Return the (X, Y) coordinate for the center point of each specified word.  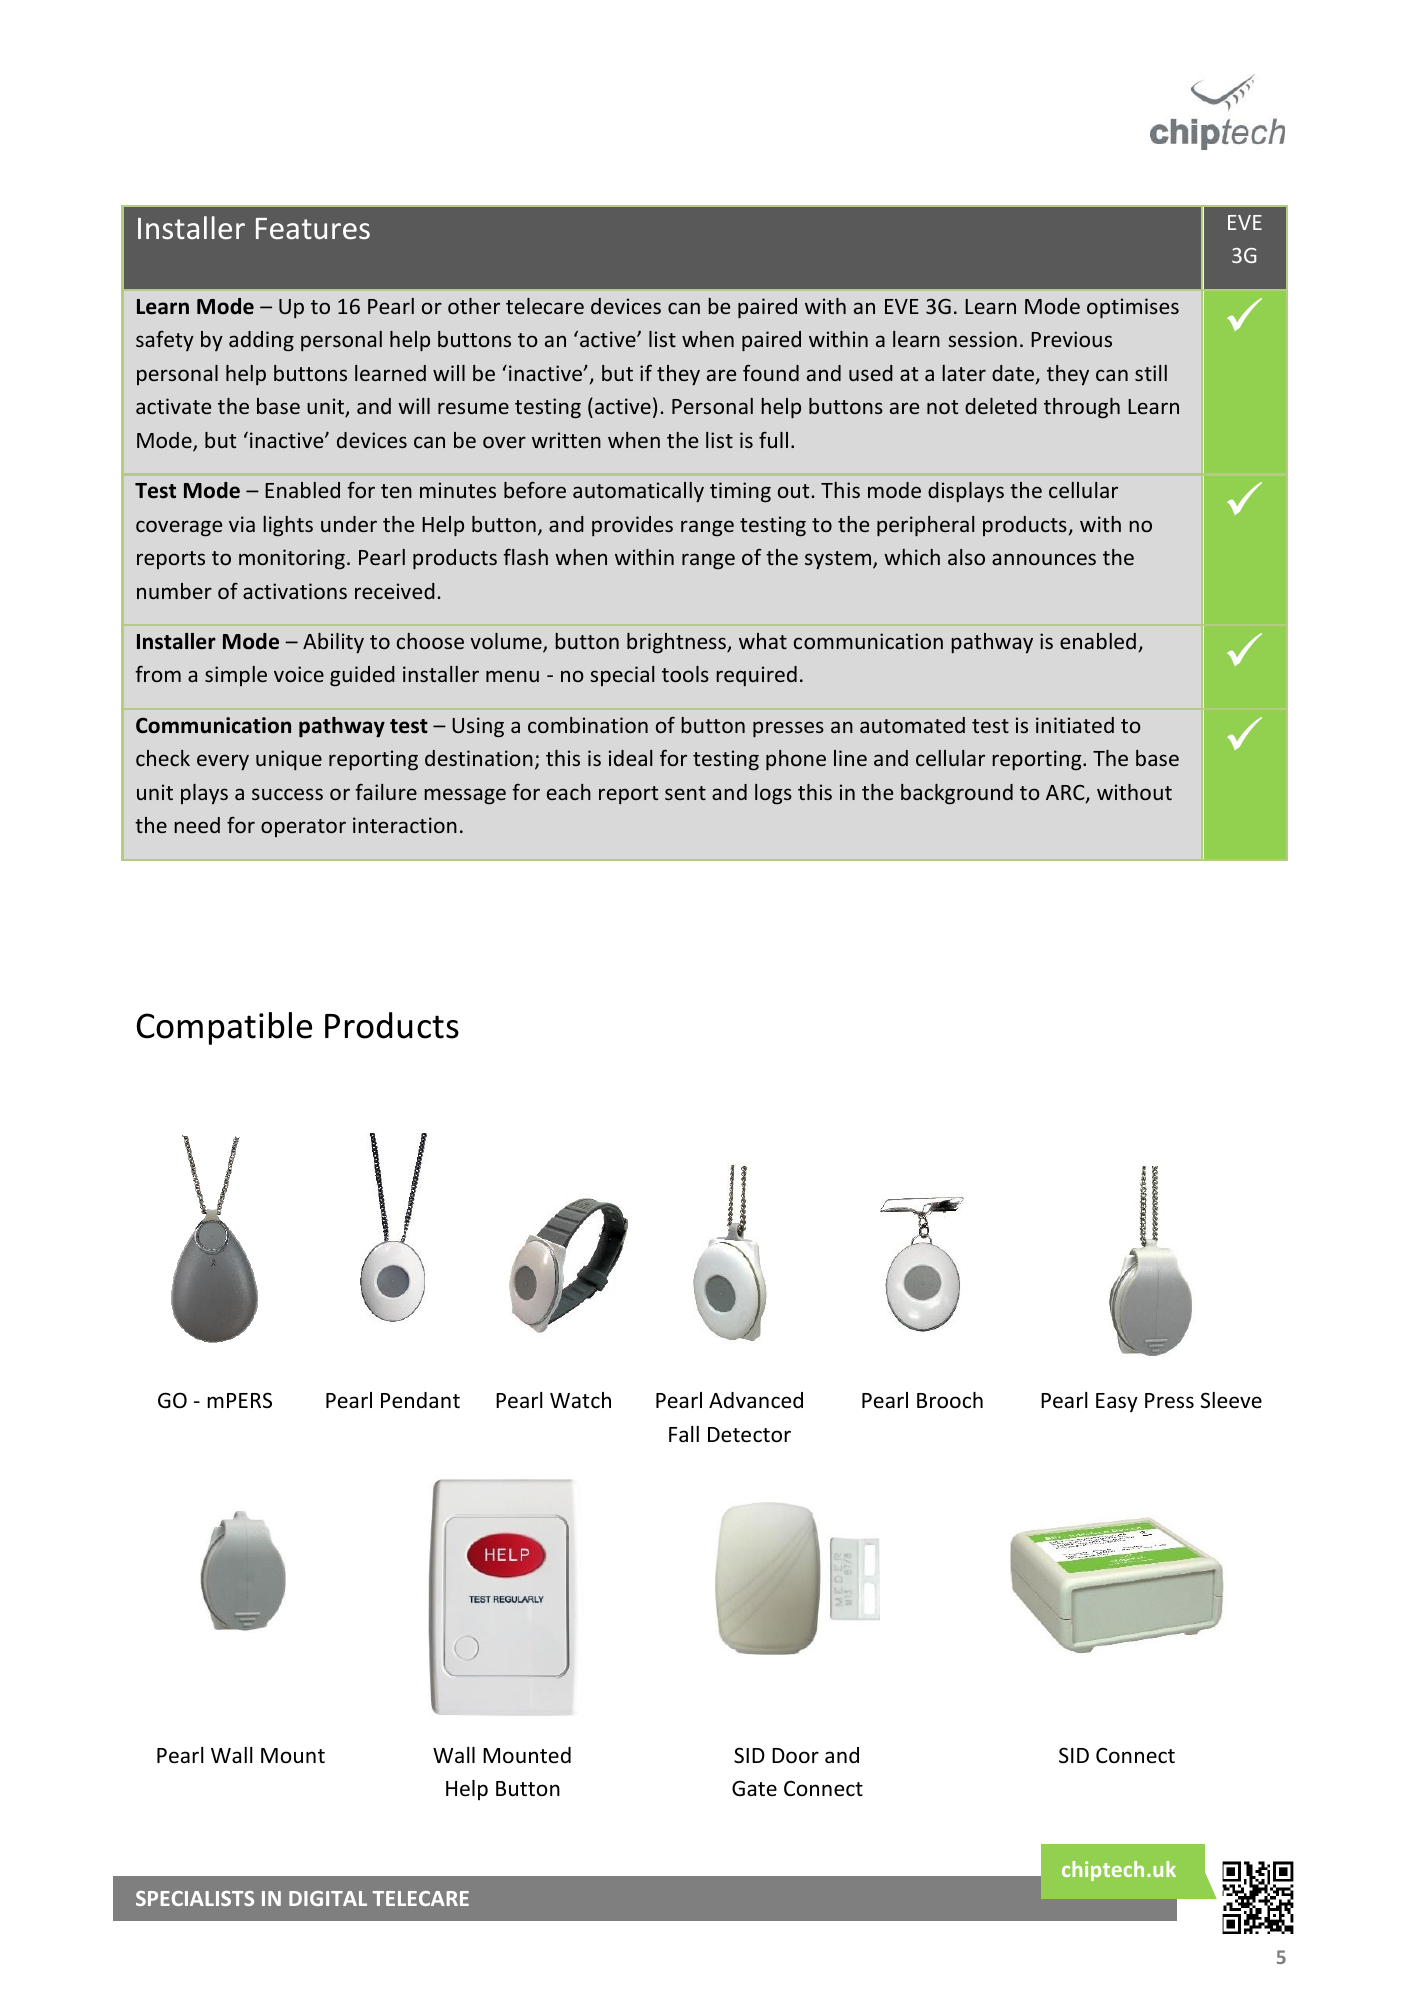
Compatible (224, 1028)
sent (685, 793)
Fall (684, 1434)
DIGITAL (328, 1898)
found (771, 372)
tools (685, 674)
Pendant (420, 1400)
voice (299, 674)
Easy (1117, 1402)
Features (313, 228)
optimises (1133, 308)
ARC (1066, 794)
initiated (1075, 725)
